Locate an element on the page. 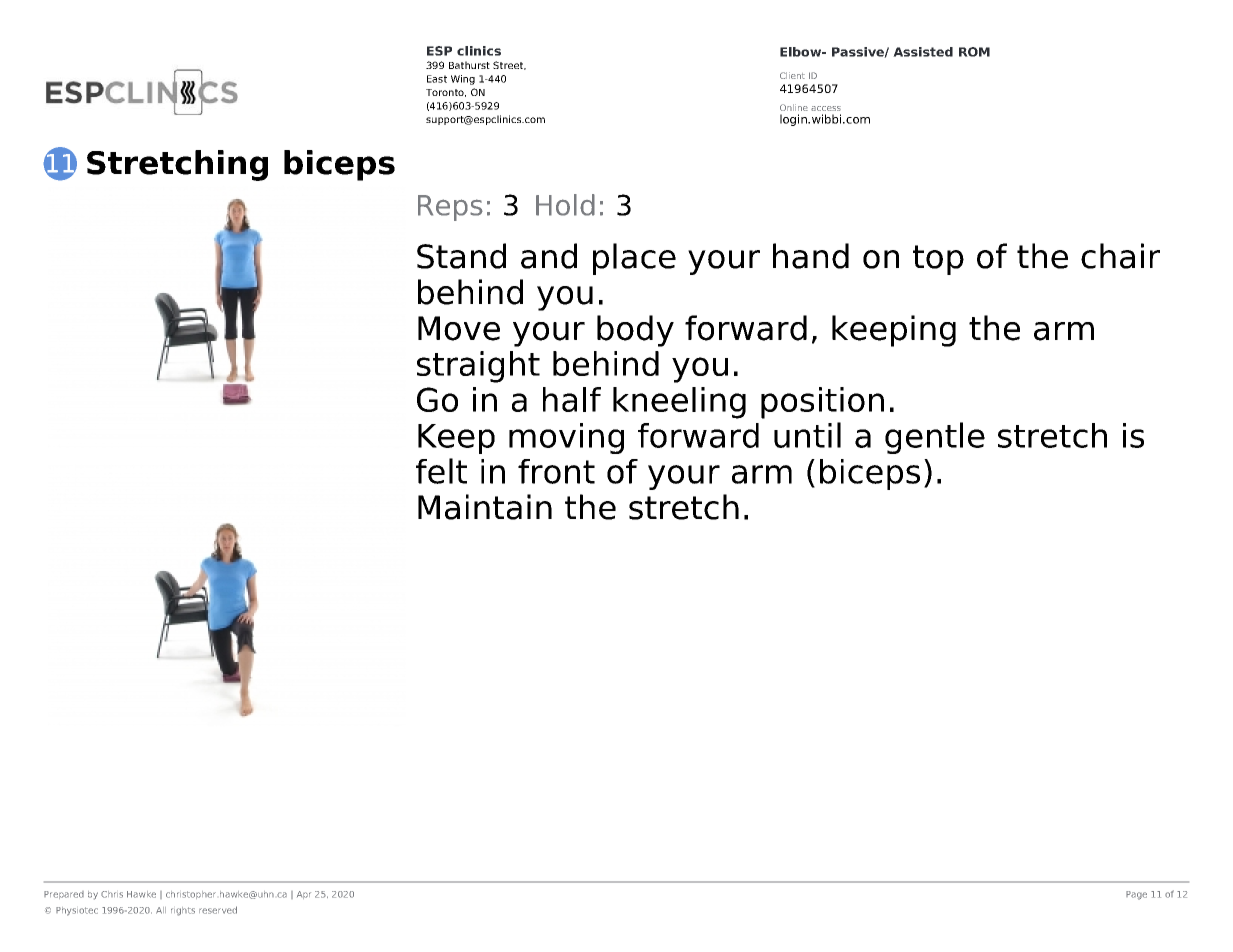 The width and height of the document is (1233, 952). felt is located at coordinates (441, 471).
